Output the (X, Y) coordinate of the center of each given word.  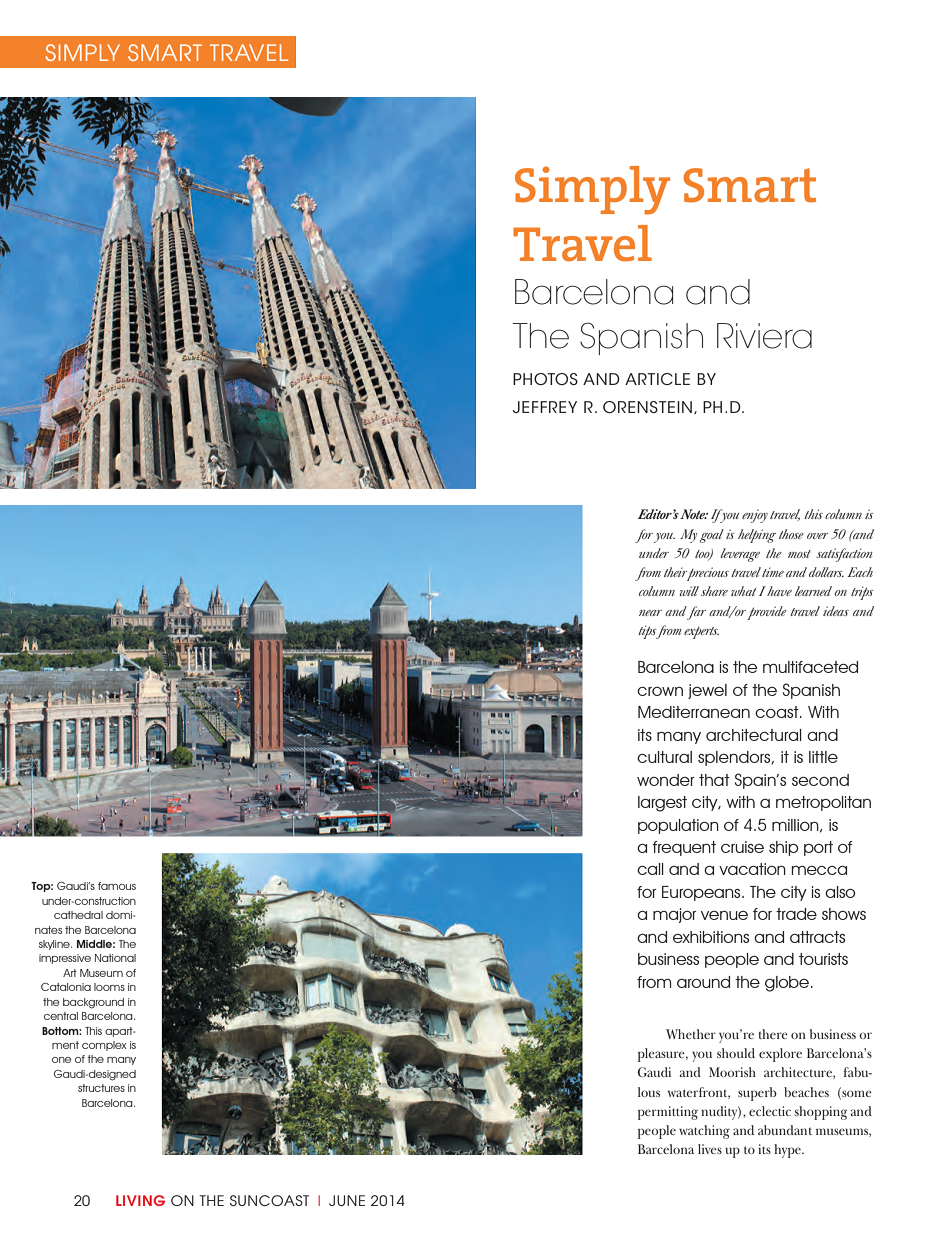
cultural (664, 757)
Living (140, 1200)
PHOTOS (545, 379)
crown (660, 691)
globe (788, 984)
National (115, 958)
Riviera (764, 336)
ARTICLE (657, 379)
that (714, 780)
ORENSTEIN (647, 407)
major (674, 915)
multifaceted (810, 667)
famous (117, 886)
